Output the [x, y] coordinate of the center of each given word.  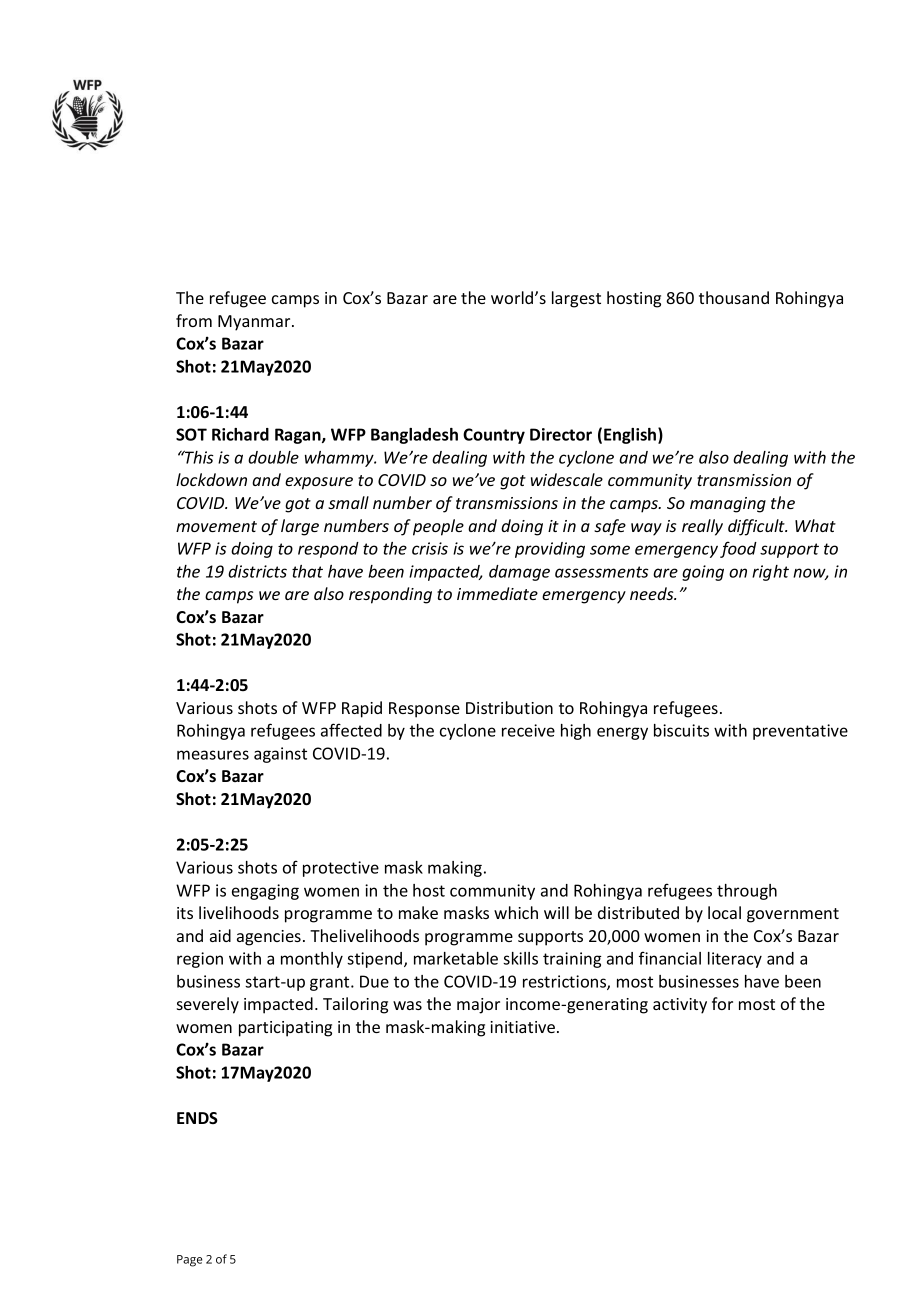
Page [189, 1261]
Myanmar [255, 323]
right [770, 573]
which [516, 912]
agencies [269, 938]
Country [494, 436]
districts [257, 571]
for [722, 1003]
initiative [522, 1027]
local [724, 912]
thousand [734, 297]
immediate [497, 593]
